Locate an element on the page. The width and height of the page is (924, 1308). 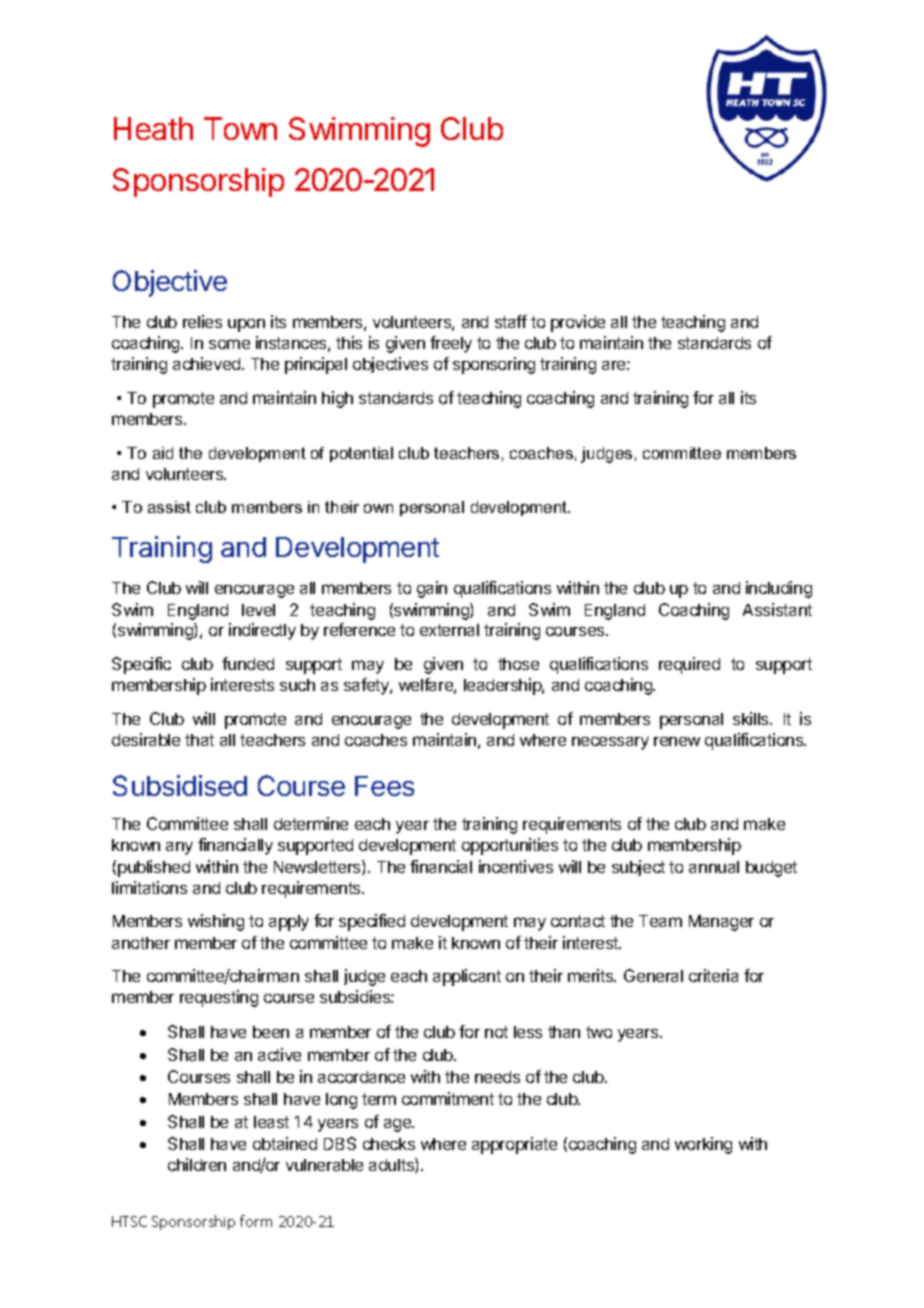
provide is located at coordinates (578, 323).
